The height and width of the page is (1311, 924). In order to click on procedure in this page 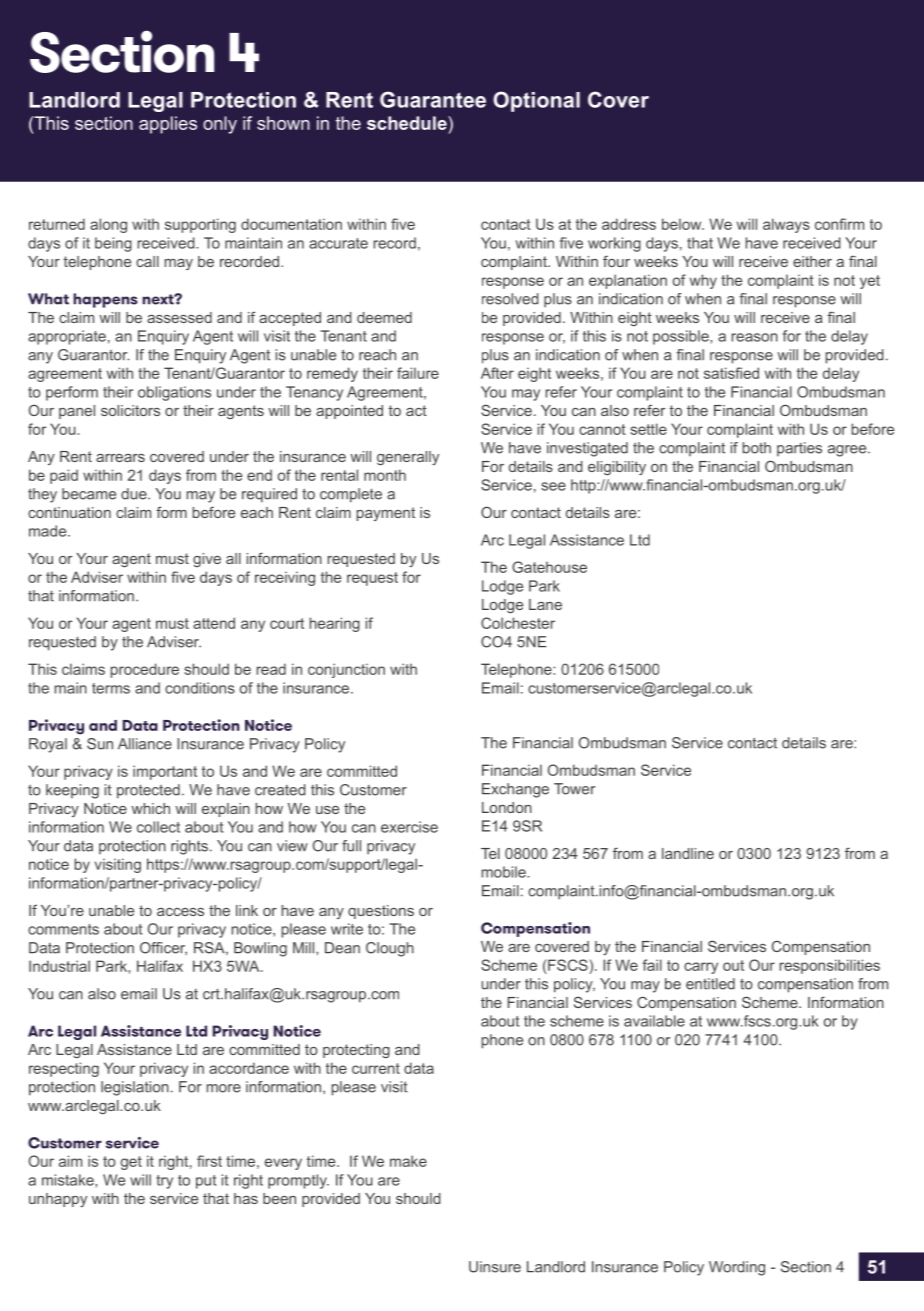, I will do `click(145, 670)`.
